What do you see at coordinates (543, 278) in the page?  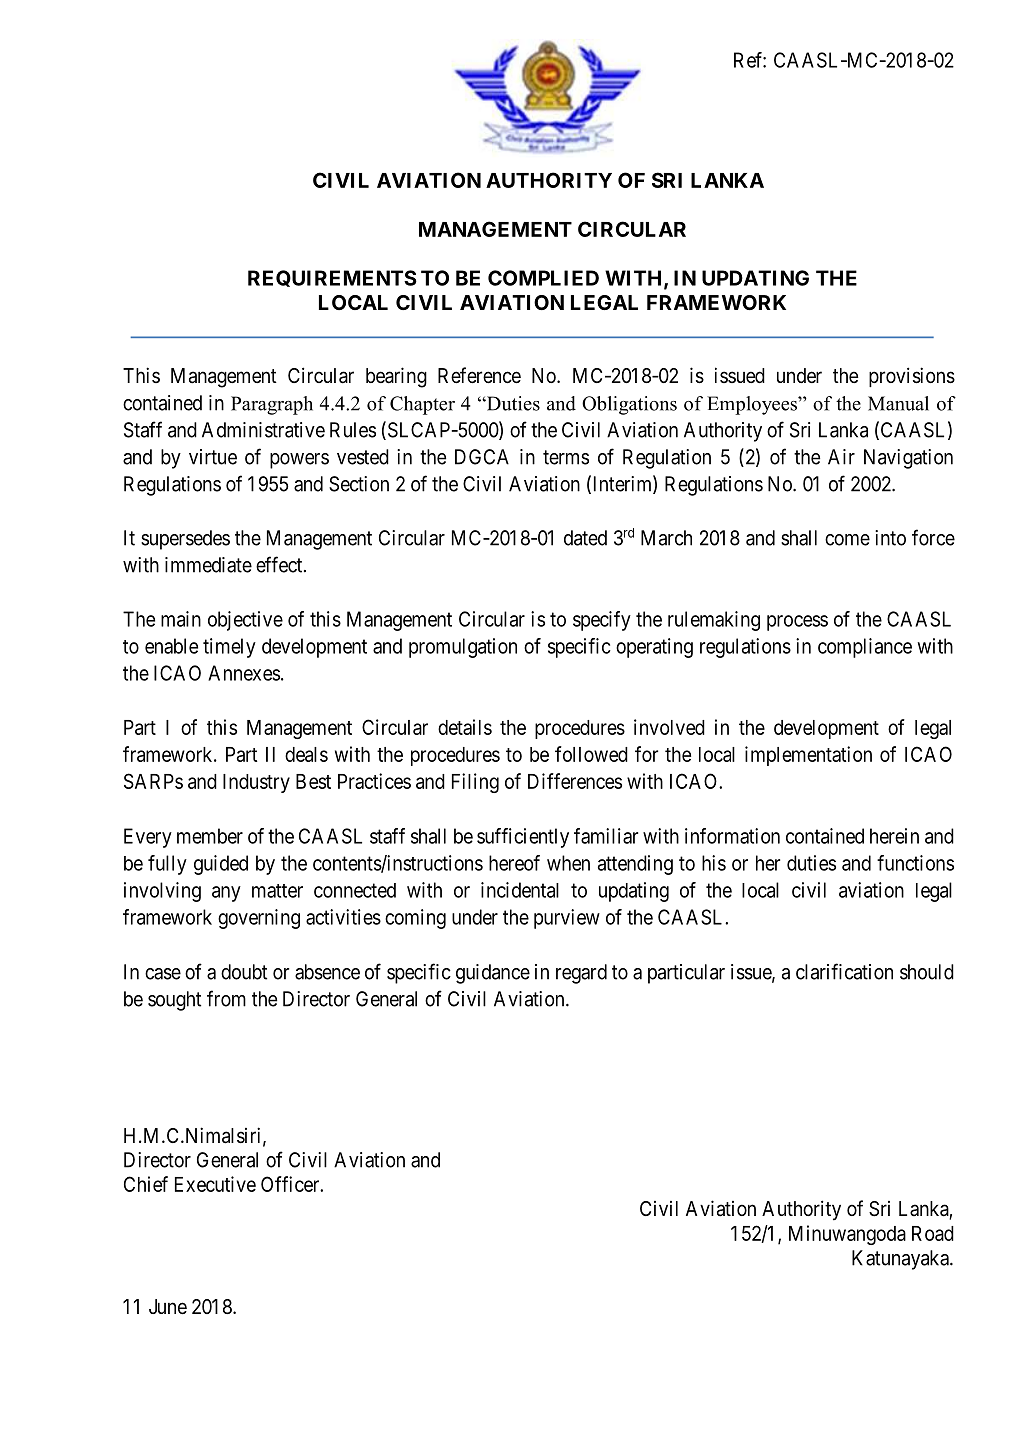 I see `COMPLIED` at bounding box center [543, 278].
